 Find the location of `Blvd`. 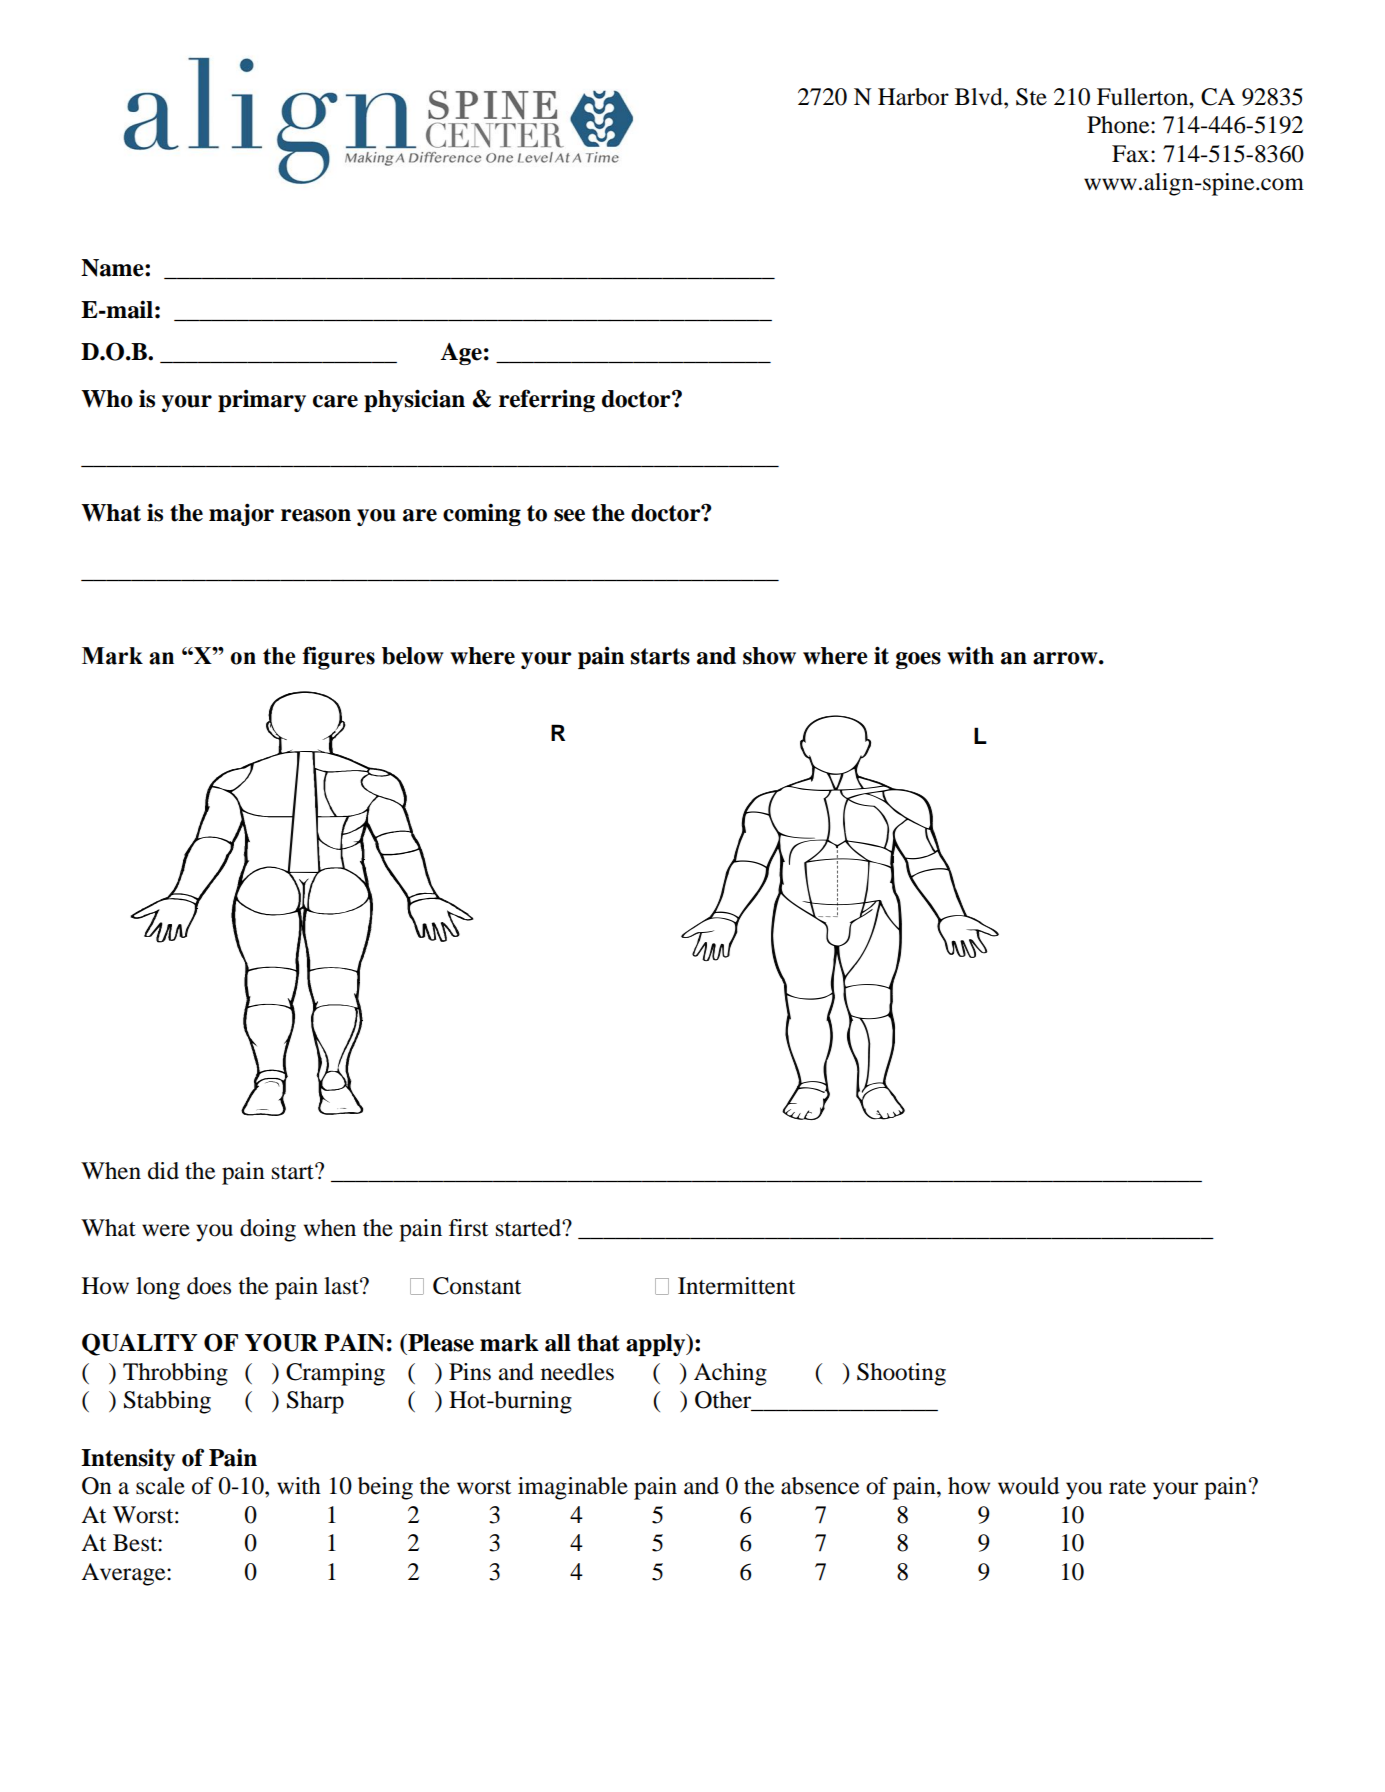

Blvd is located at coordinates (980, 97).
